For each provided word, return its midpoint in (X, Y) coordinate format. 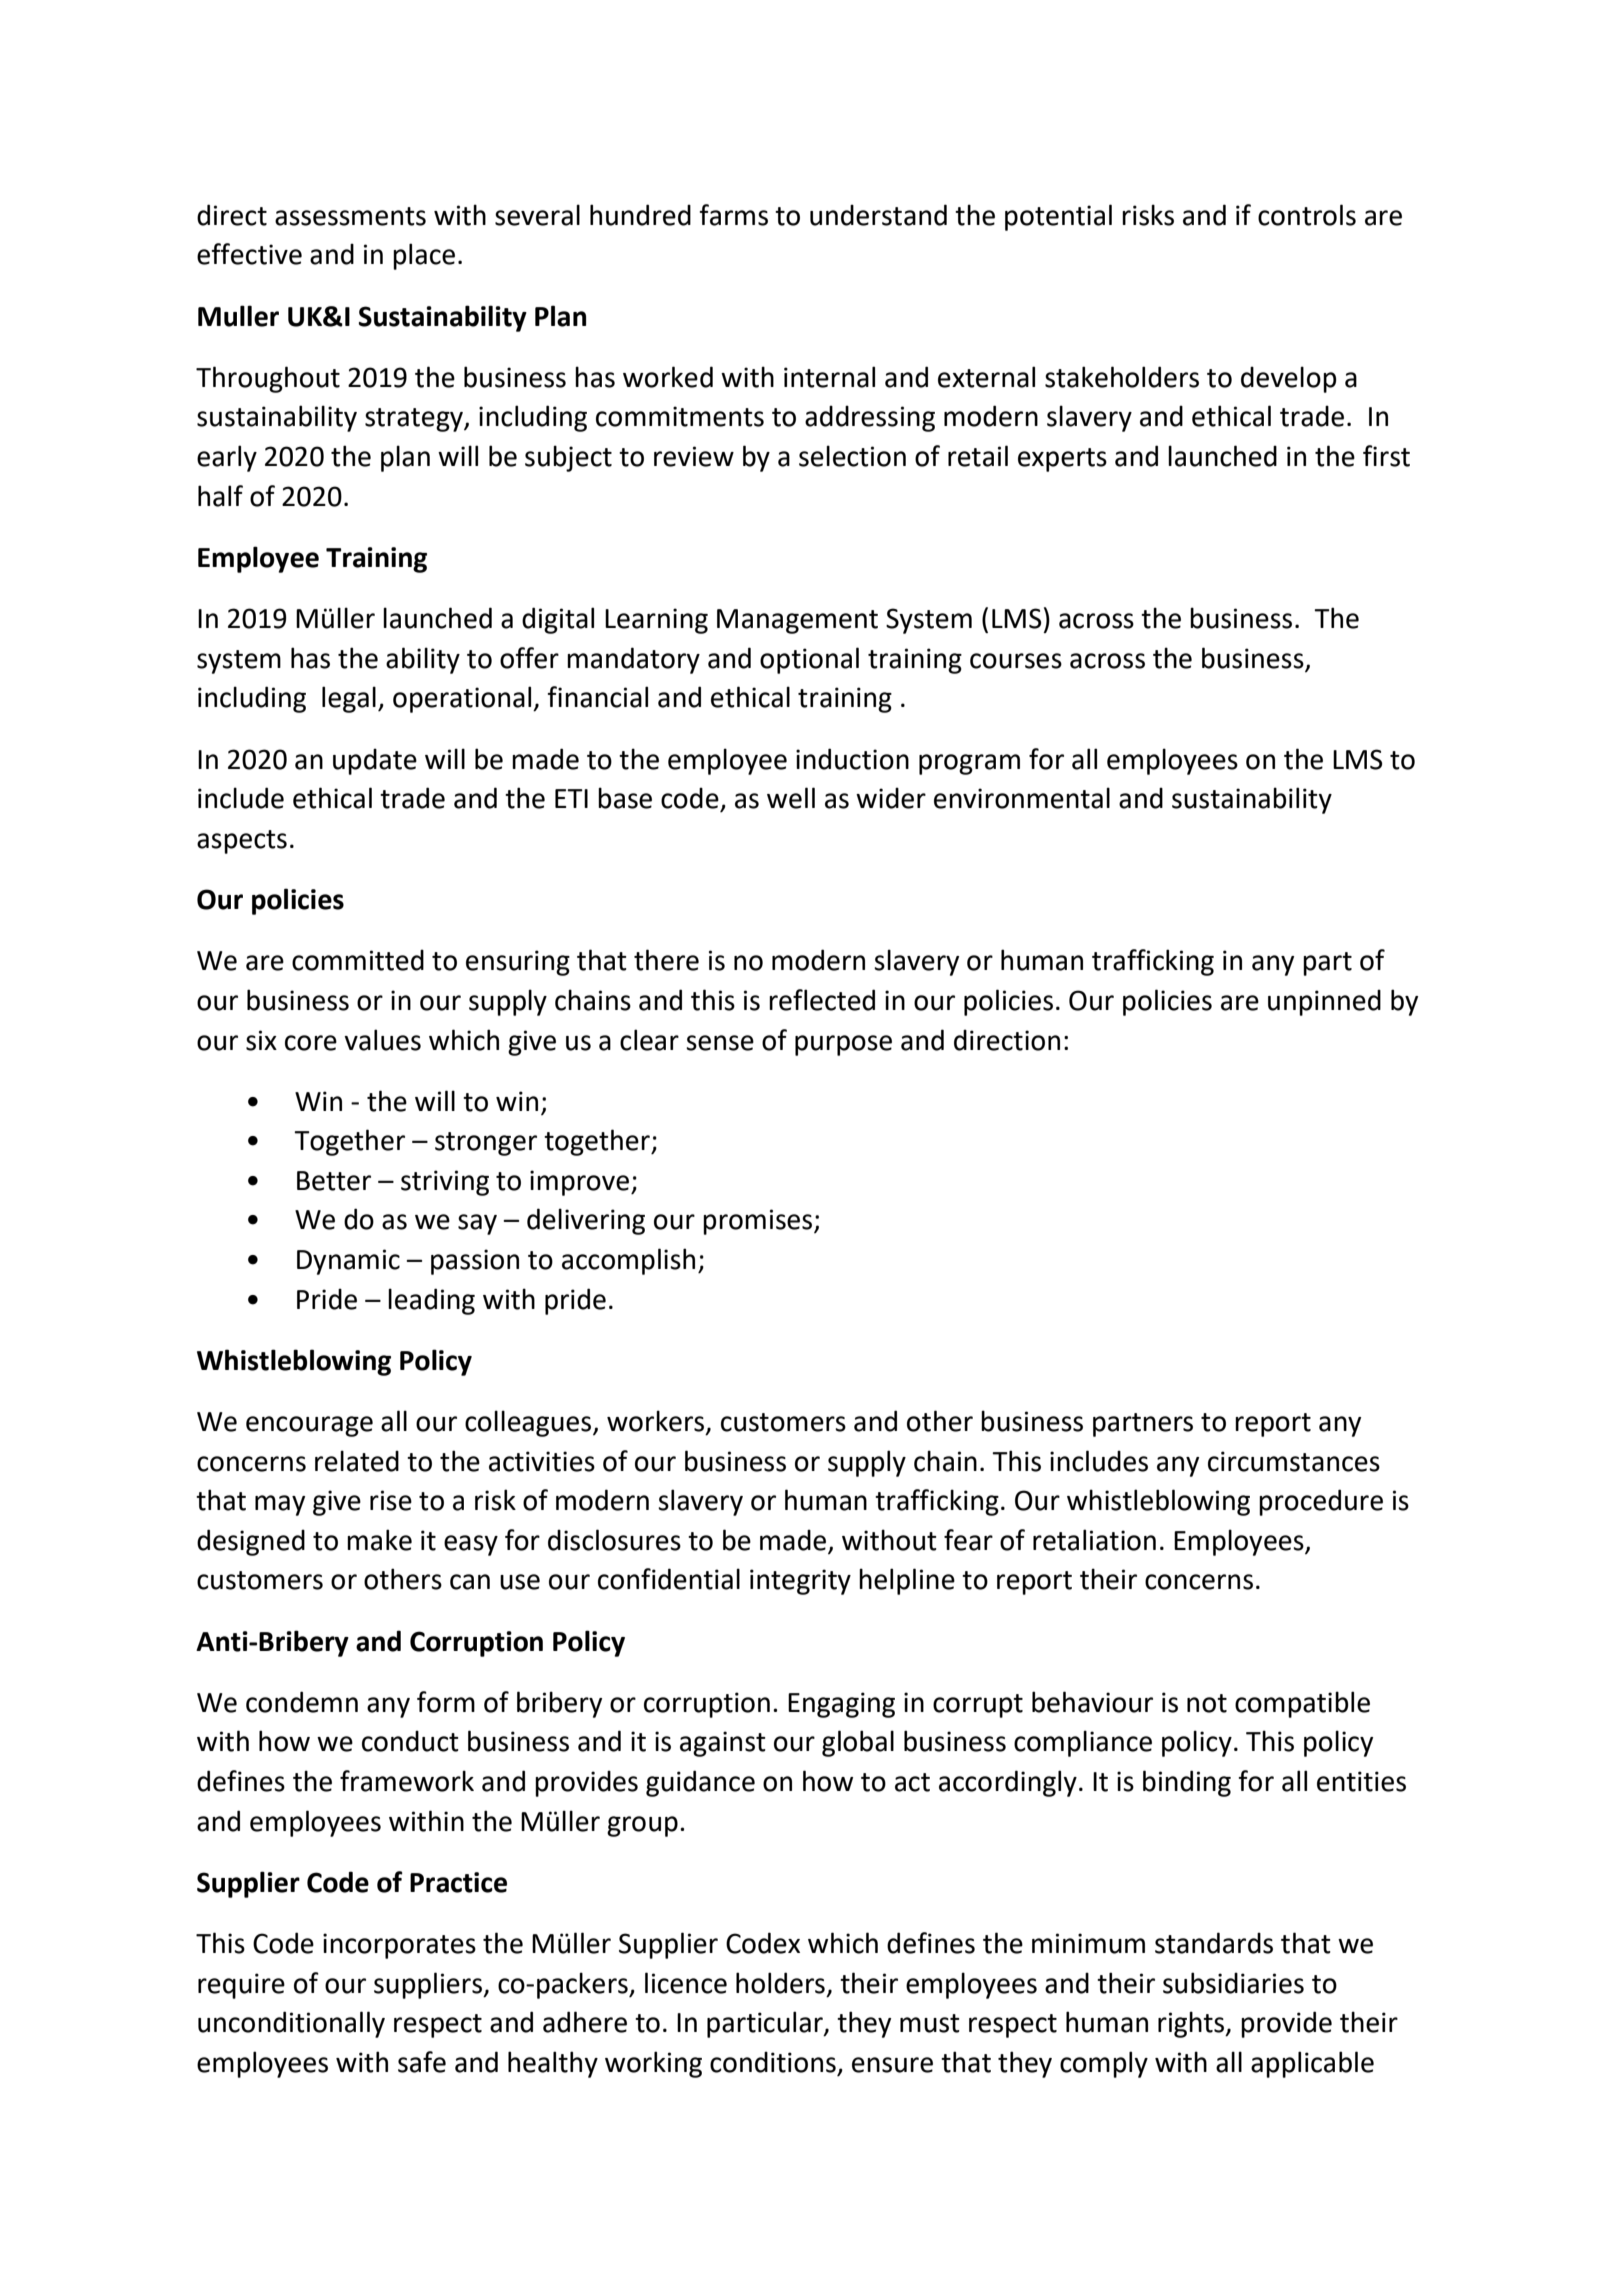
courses (1016, 661)
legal (349, 699)
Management (797, 621)
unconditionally (291, 2024)
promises (757, 1222)
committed (358, 960)
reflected (822, 1000)
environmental (1022, 798)
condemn (302, 1702)
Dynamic (348, 1262)
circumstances (1294, 1461)
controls (1307, 215)
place (424, 256)
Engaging (841, 1705)
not (1207, 1703)
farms (733, 215)
